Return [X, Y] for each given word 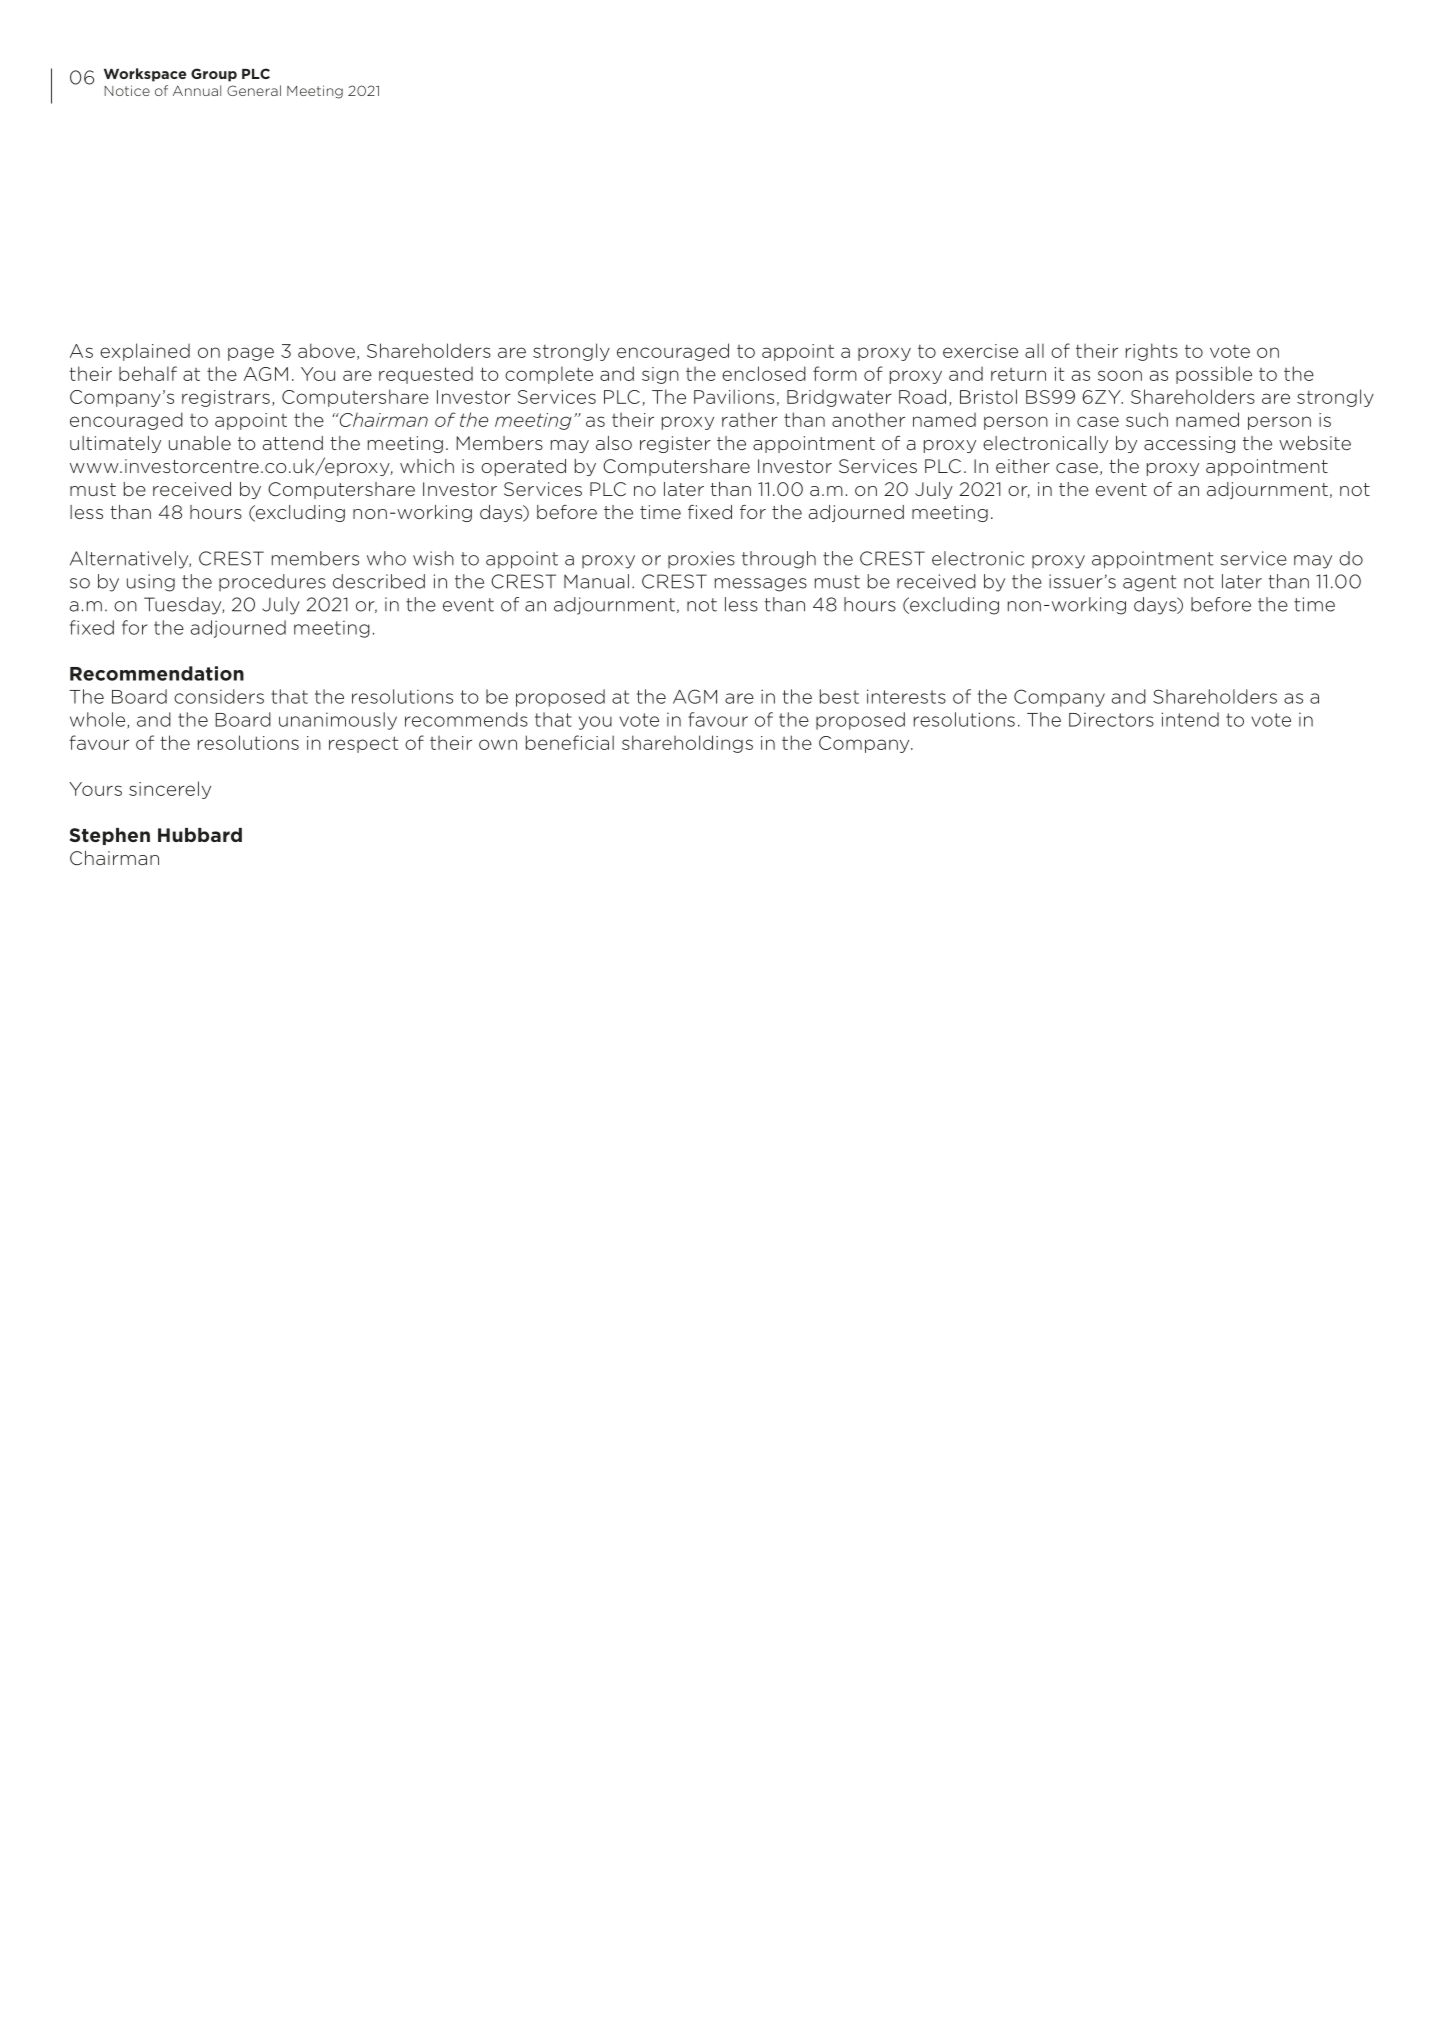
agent [1149, 583]
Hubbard [200, 835]
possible [1214, 375]
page [251, 354]
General [254, 90]
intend [1190, 719]
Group [214, 75]
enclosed [764, 373]
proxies [701, 559]
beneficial [570, 742]
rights [1152, 352]
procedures [272, 582]
